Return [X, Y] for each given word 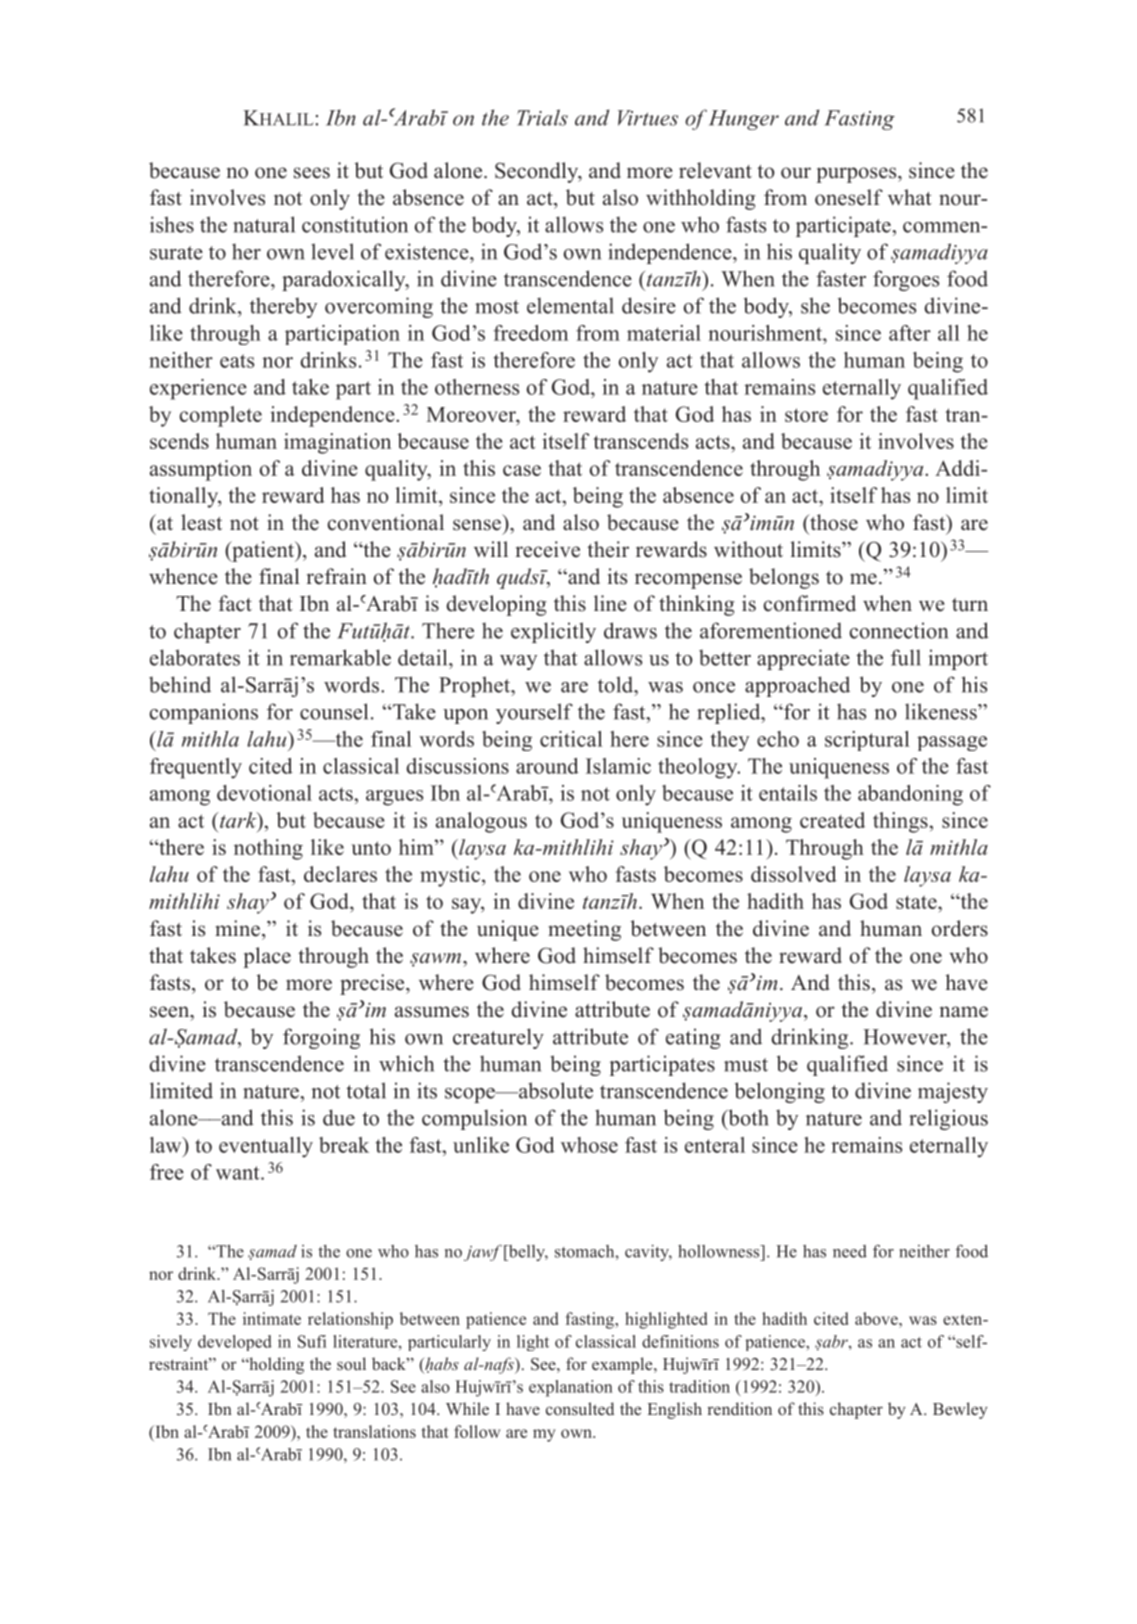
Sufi [312, 1341]
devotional [264, 793]
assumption [201, 470]
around [547, 766]
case [522, 470]
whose [589, 1145]
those [833, 522]
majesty [953, 1092]
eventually [266, 1147]
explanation [571, 1388]
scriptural [867, 741]
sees [312, 173]
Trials [542, 117]
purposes [857, 175]
